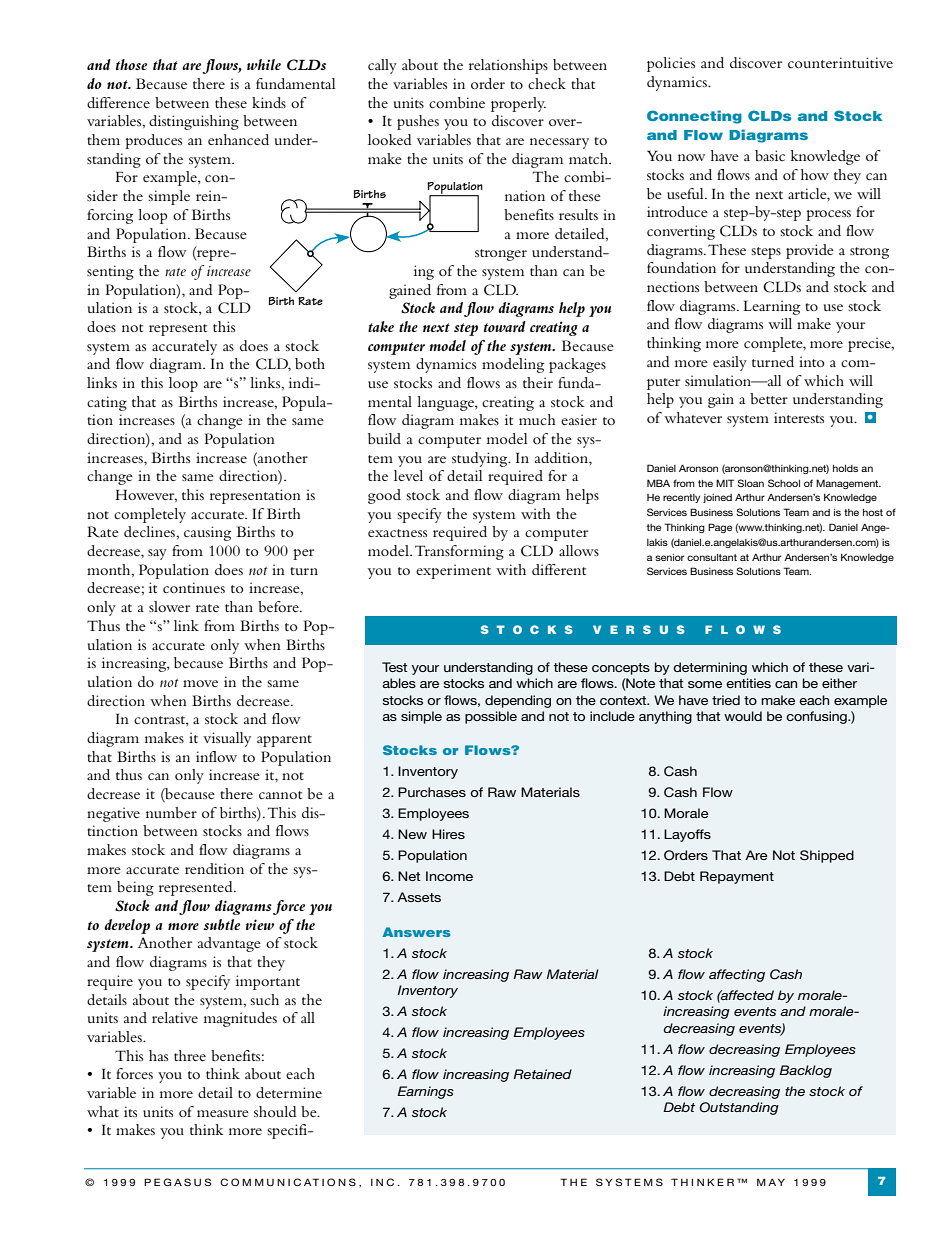 This document has width=952, height=1233. Describe the element at coordinates (712, 557) in the document. I see `consultant` at that location.
